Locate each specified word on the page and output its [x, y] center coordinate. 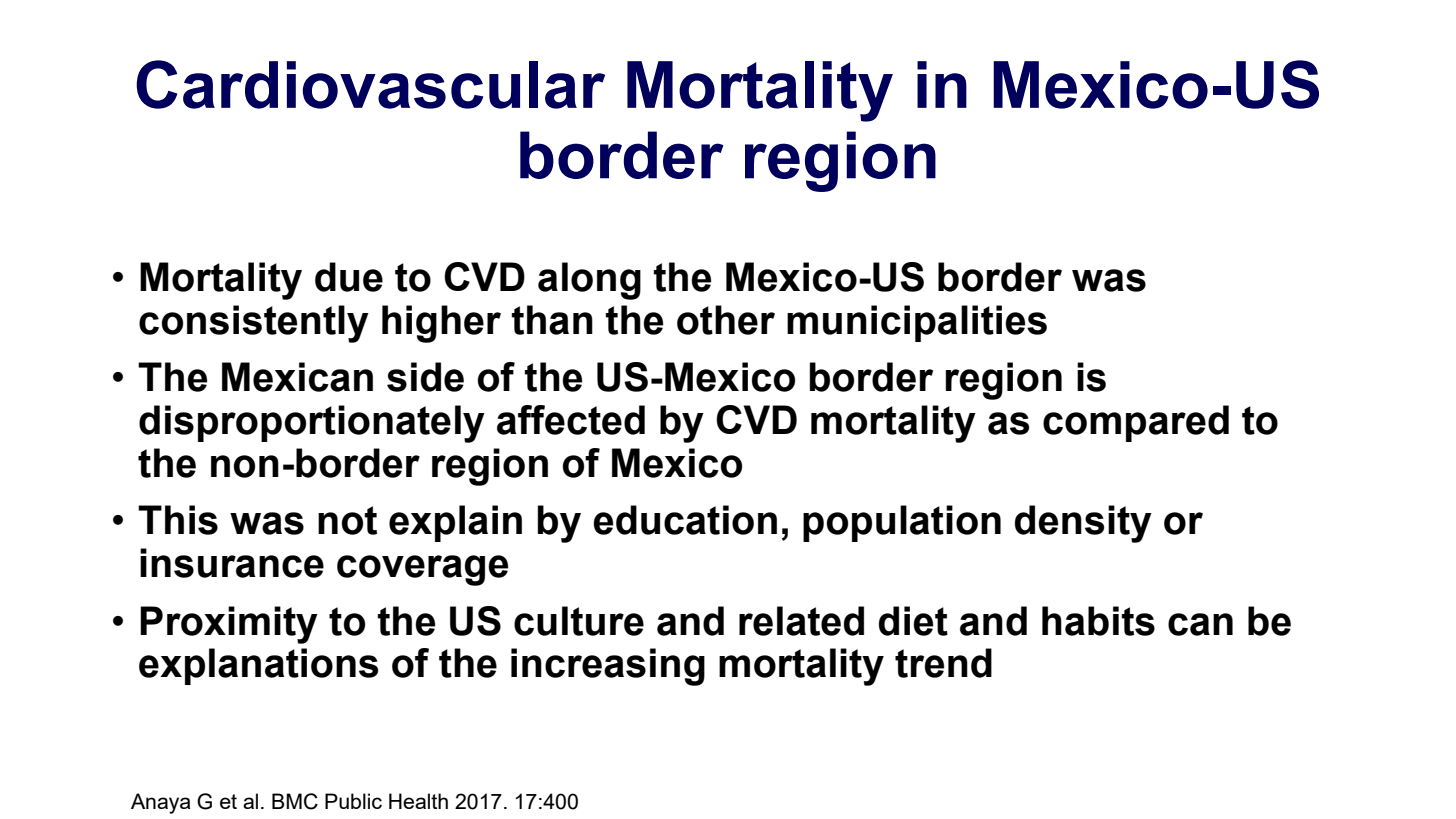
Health [418, 801]
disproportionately [312, 424]
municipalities [917, 323]
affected [571, 420]
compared [1136, 423]
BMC [295, 801]
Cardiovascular [370, 84]
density [1083, 524]
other [726, 320]
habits [1098, 621]
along [589, 281]
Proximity [229, 625]
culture [579, 621]
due [349, 277]
